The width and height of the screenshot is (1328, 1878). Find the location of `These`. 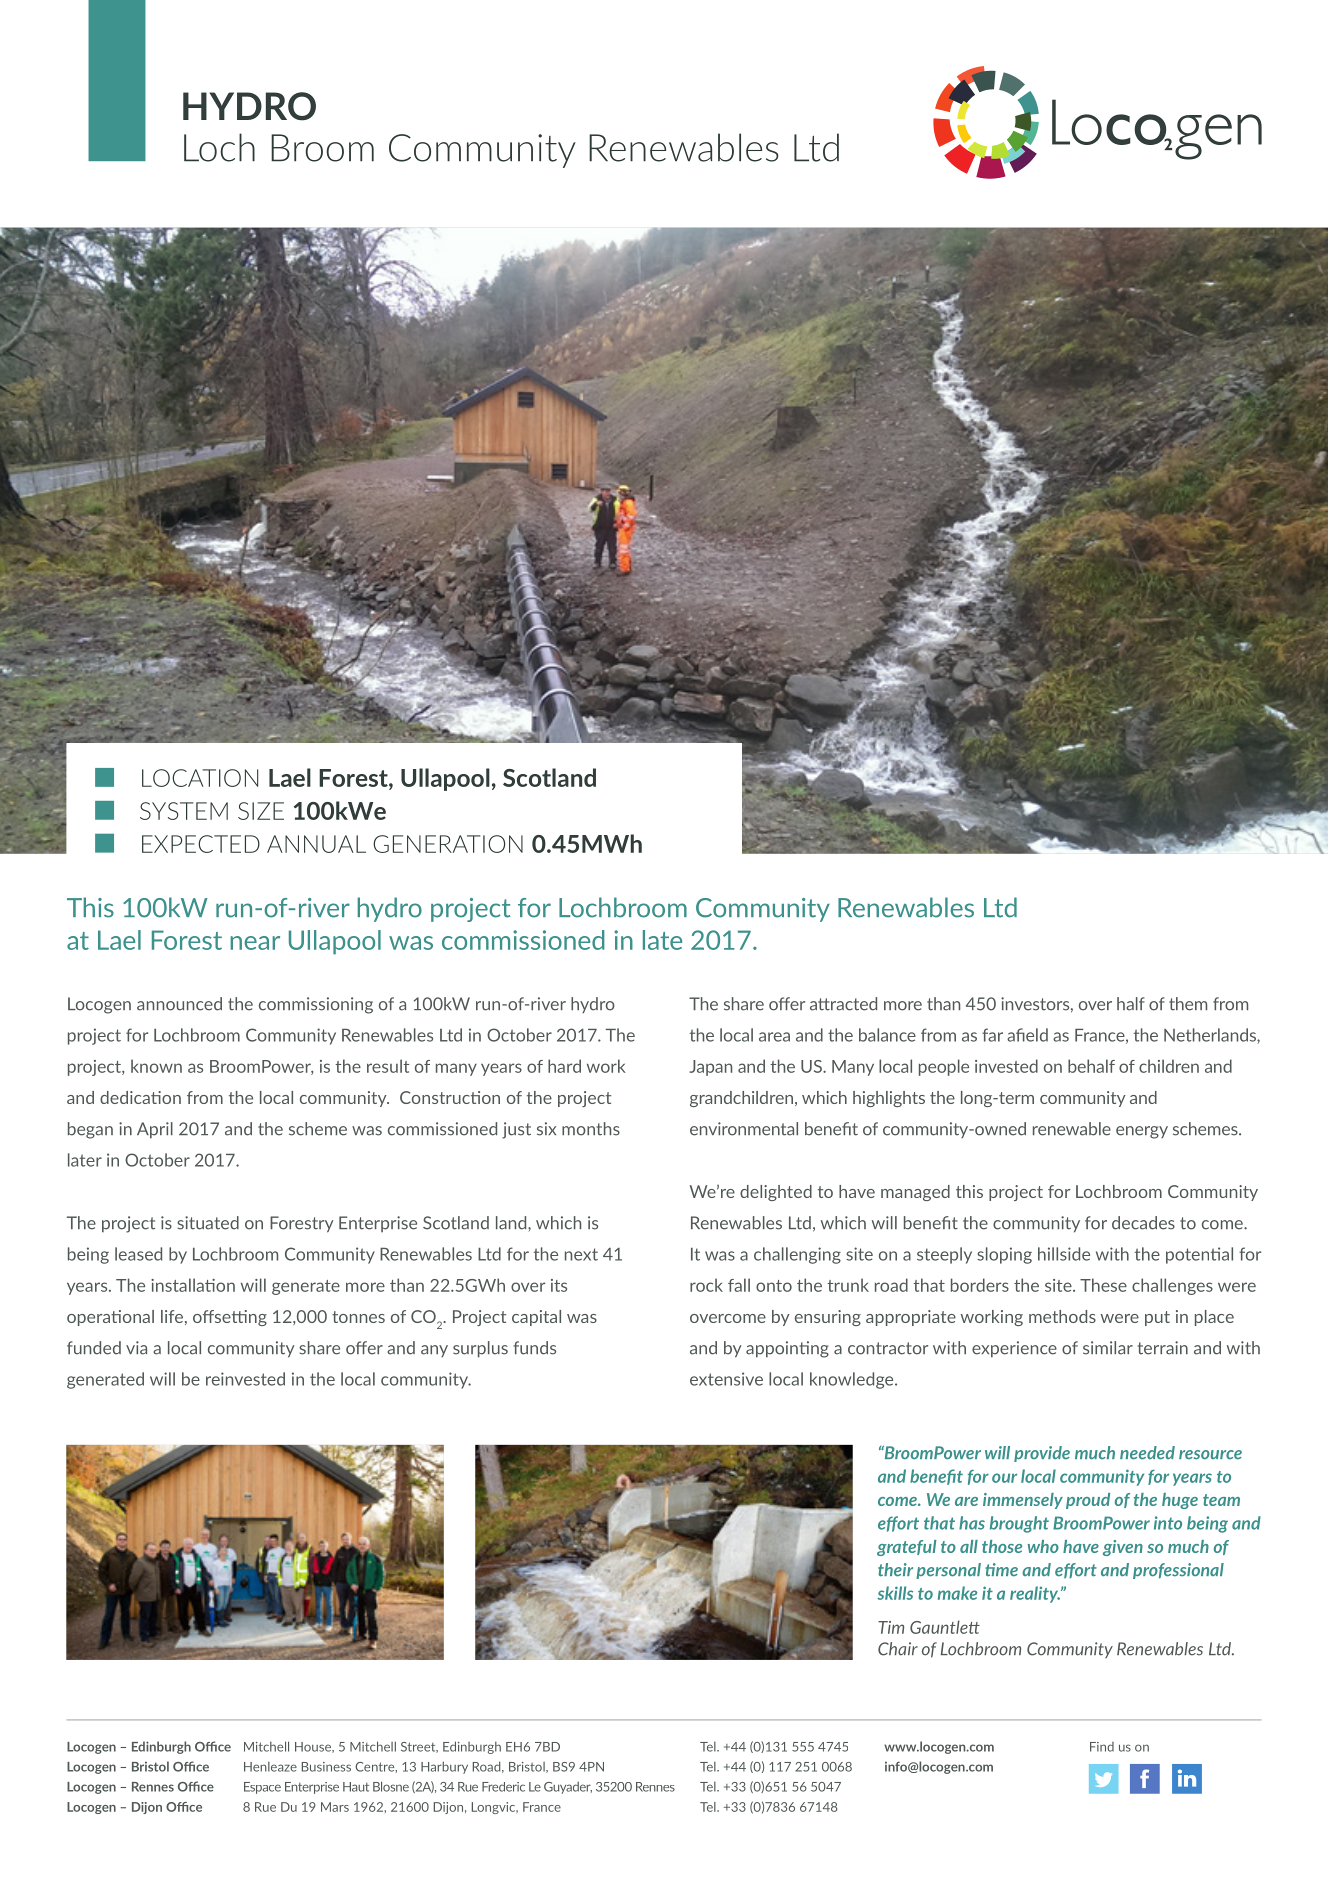

These is located at coordinates (1103, 1285).
